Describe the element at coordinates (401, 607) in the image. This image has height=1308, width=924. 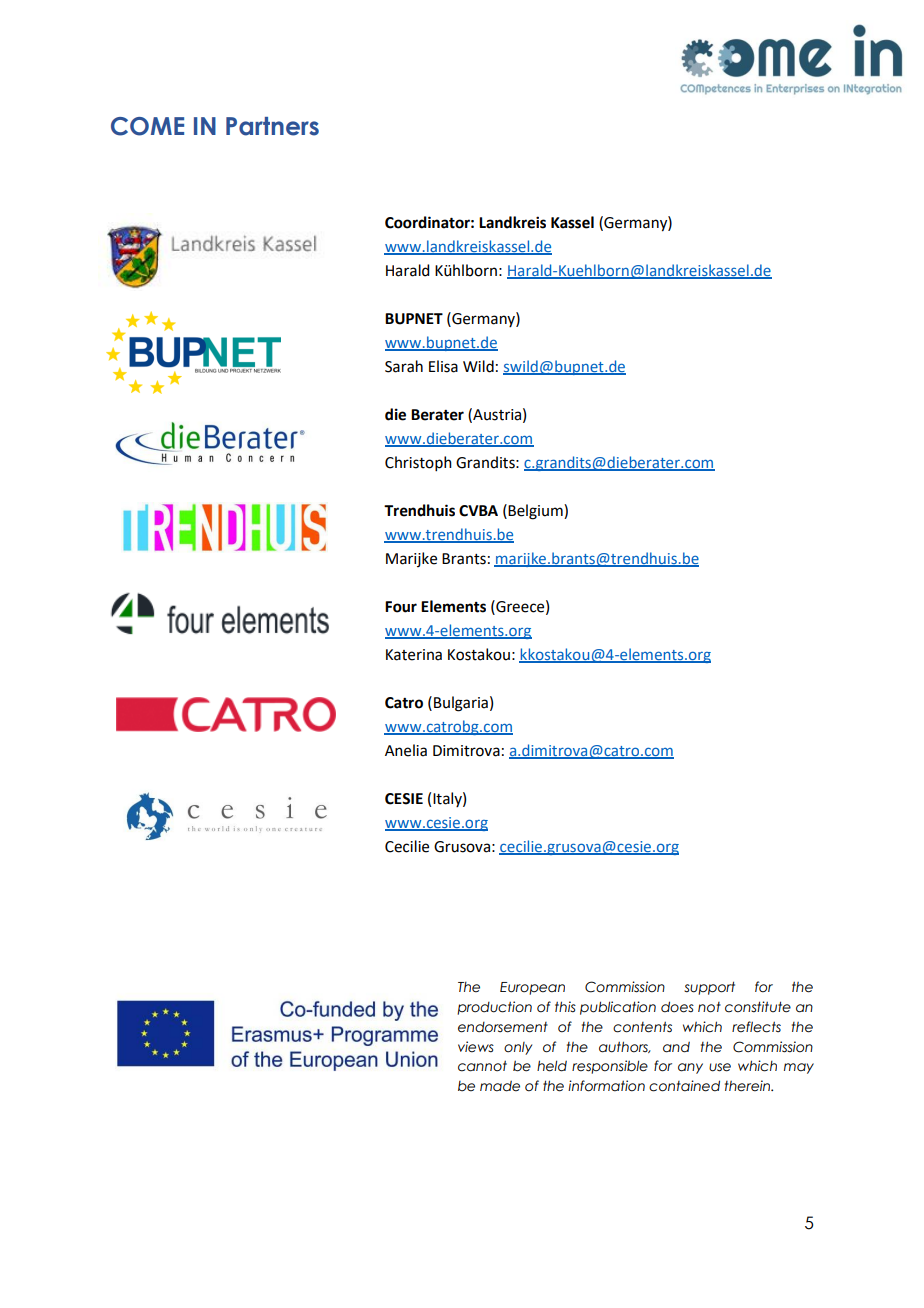
I see `Four` at that location.
